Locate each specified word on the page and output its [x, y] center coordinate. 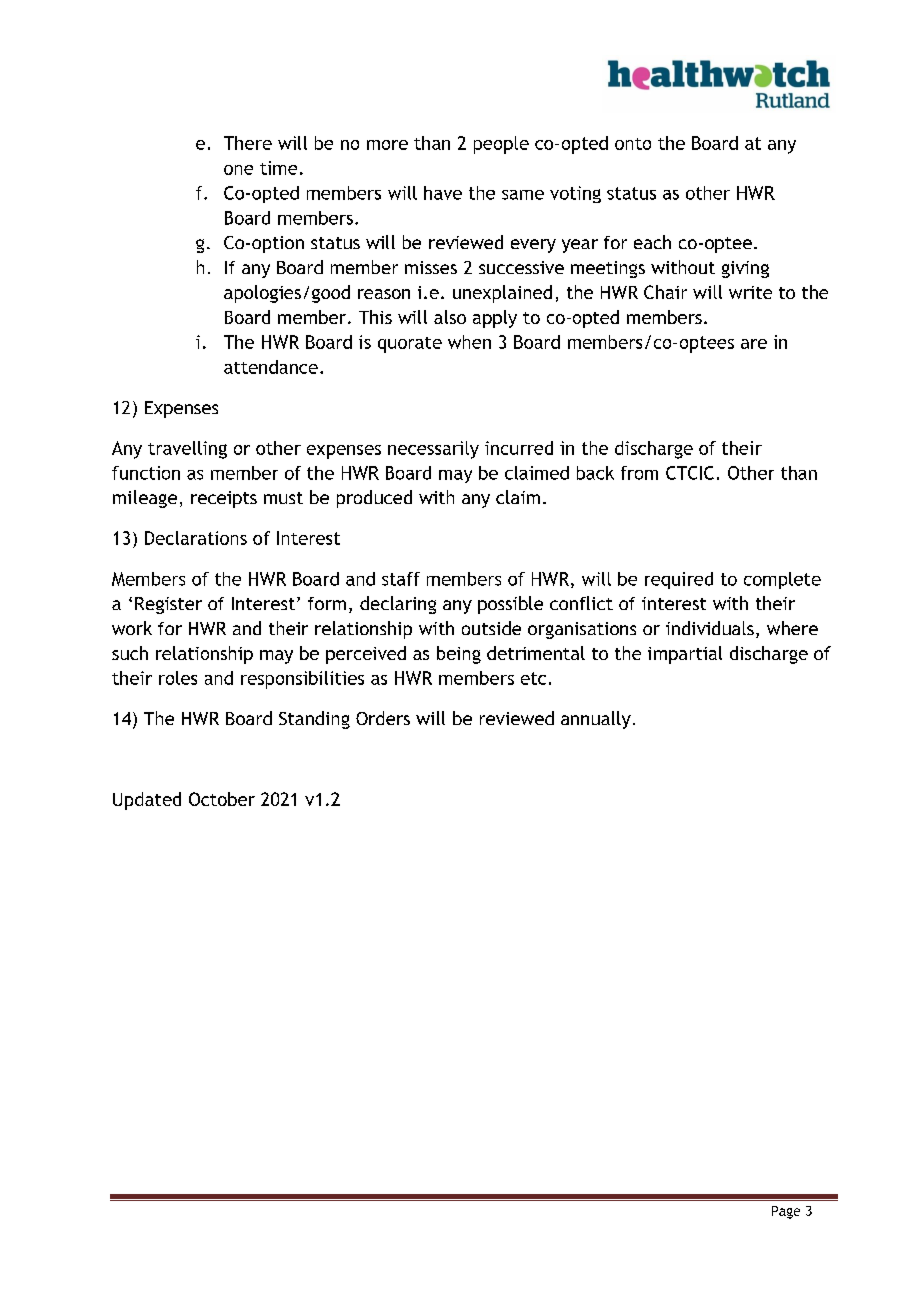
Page [786, 1212]
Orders [383, 718]
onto [633, 144]
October [222, 799]
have [443, 193]
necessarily [433, 450]
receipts [224, 499]
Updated [147, 801]
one [238, 170]
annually [596, 720]
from [639, 473]
